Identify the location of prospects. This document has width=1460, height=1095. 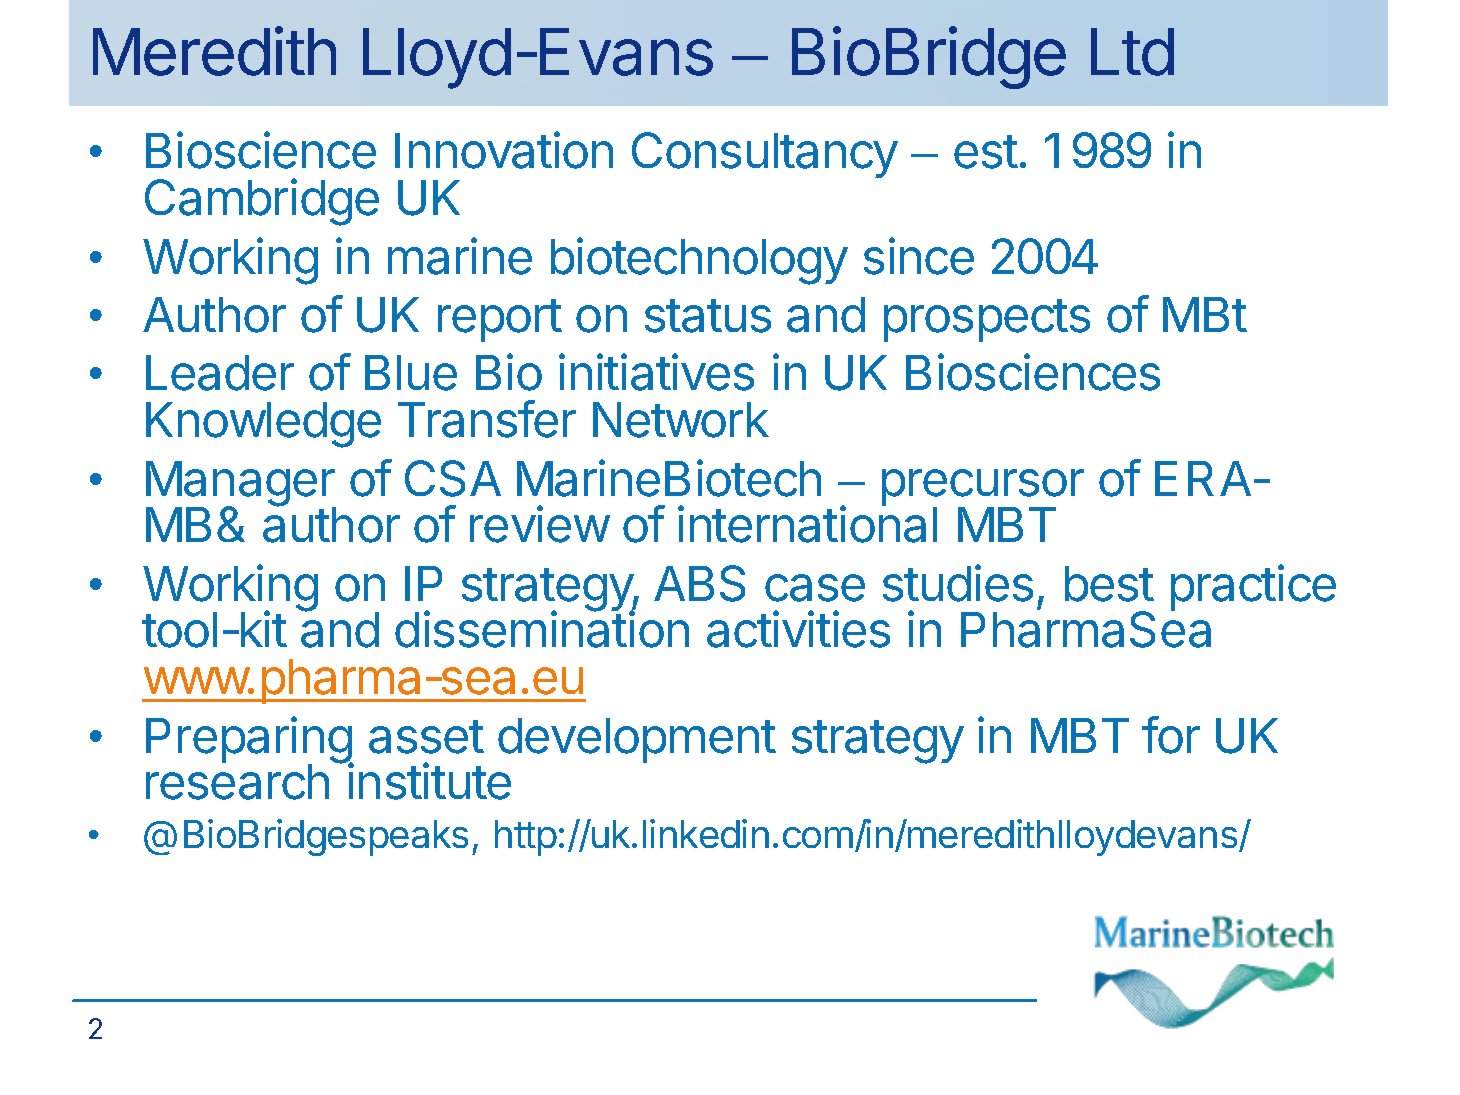
(987, 320).
